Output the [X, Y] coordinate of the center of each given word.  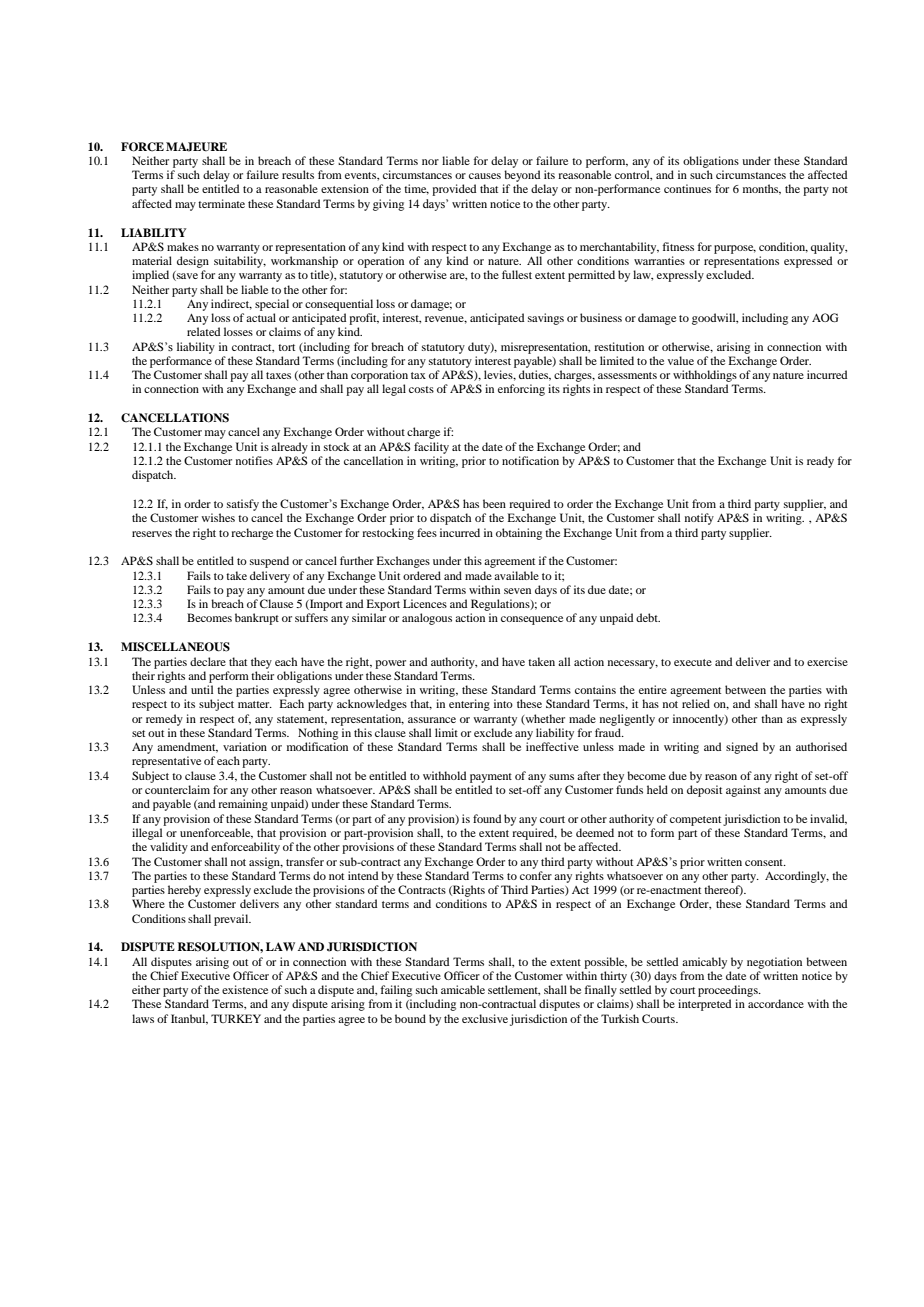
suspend [269, 562]
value [681, 360]
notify [699, 519]
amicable [463, 989]
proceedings [729, 991]
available [516, 575]
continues [687, 188]
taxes [278, 375]
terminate [221, 203]
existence [245, 989]
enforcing [521, 390]
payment [491, 778]
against [743, 791]
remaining [243, 805]
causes [485, 176]
